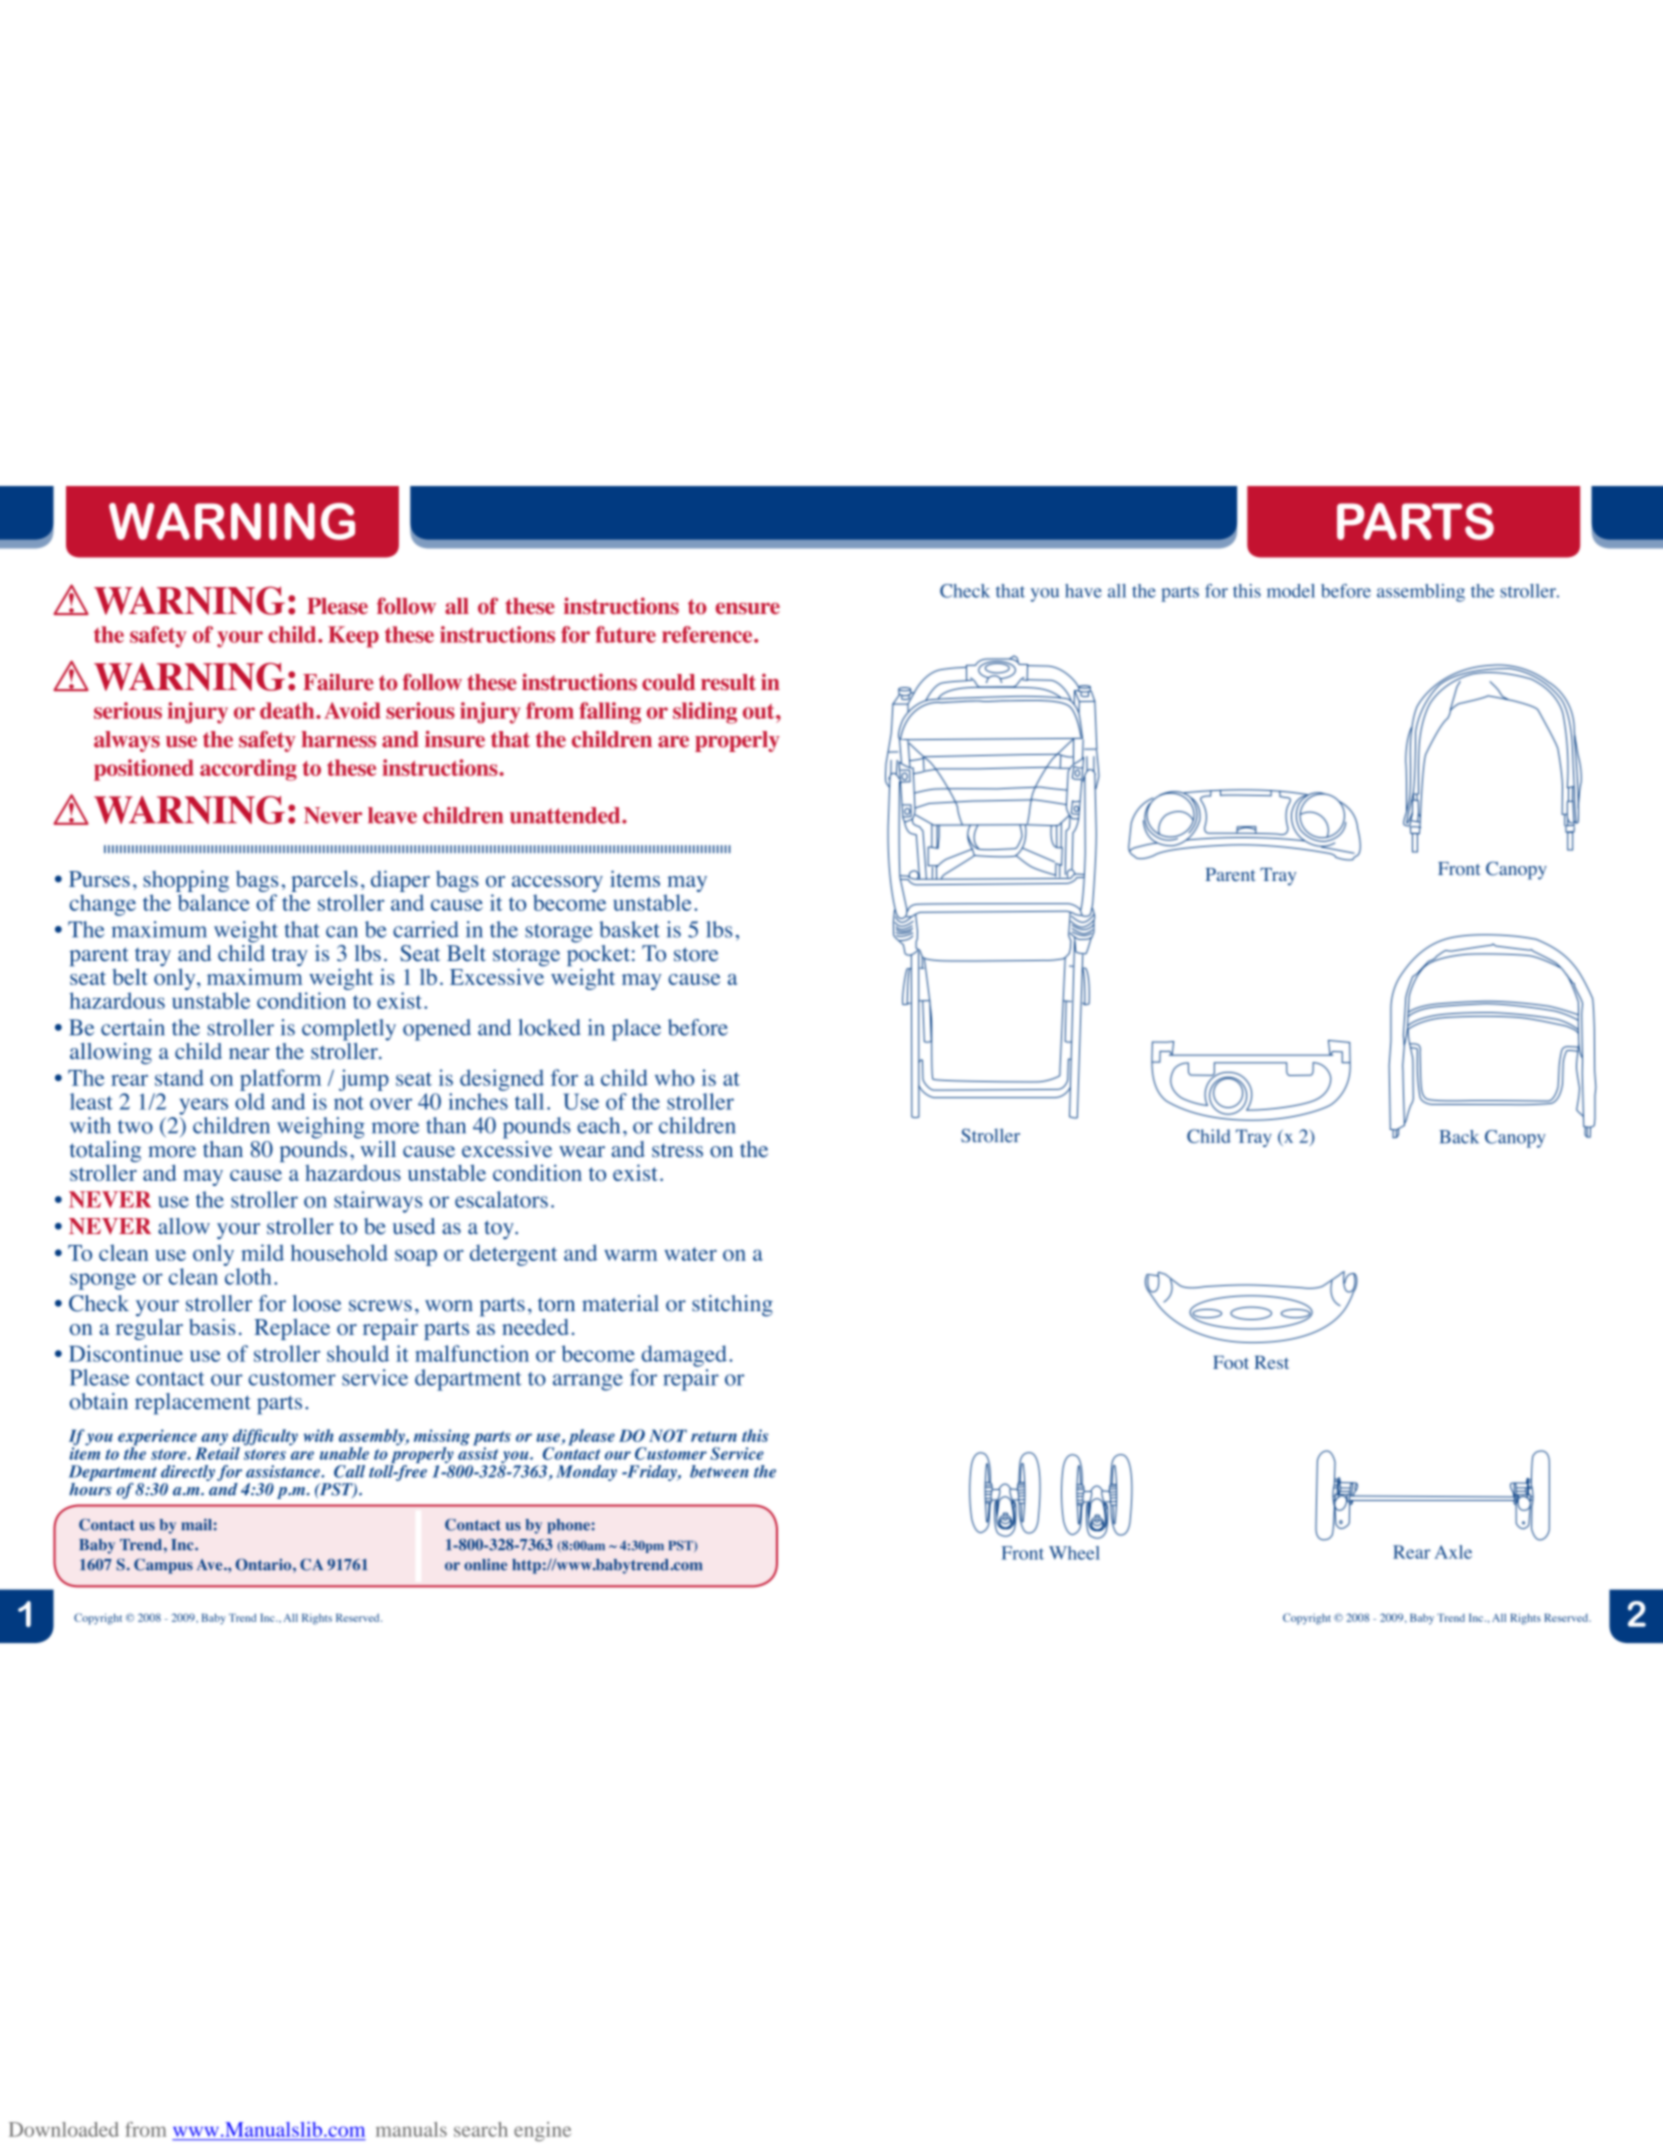  I want to click on accessory, so click(557, 884).
